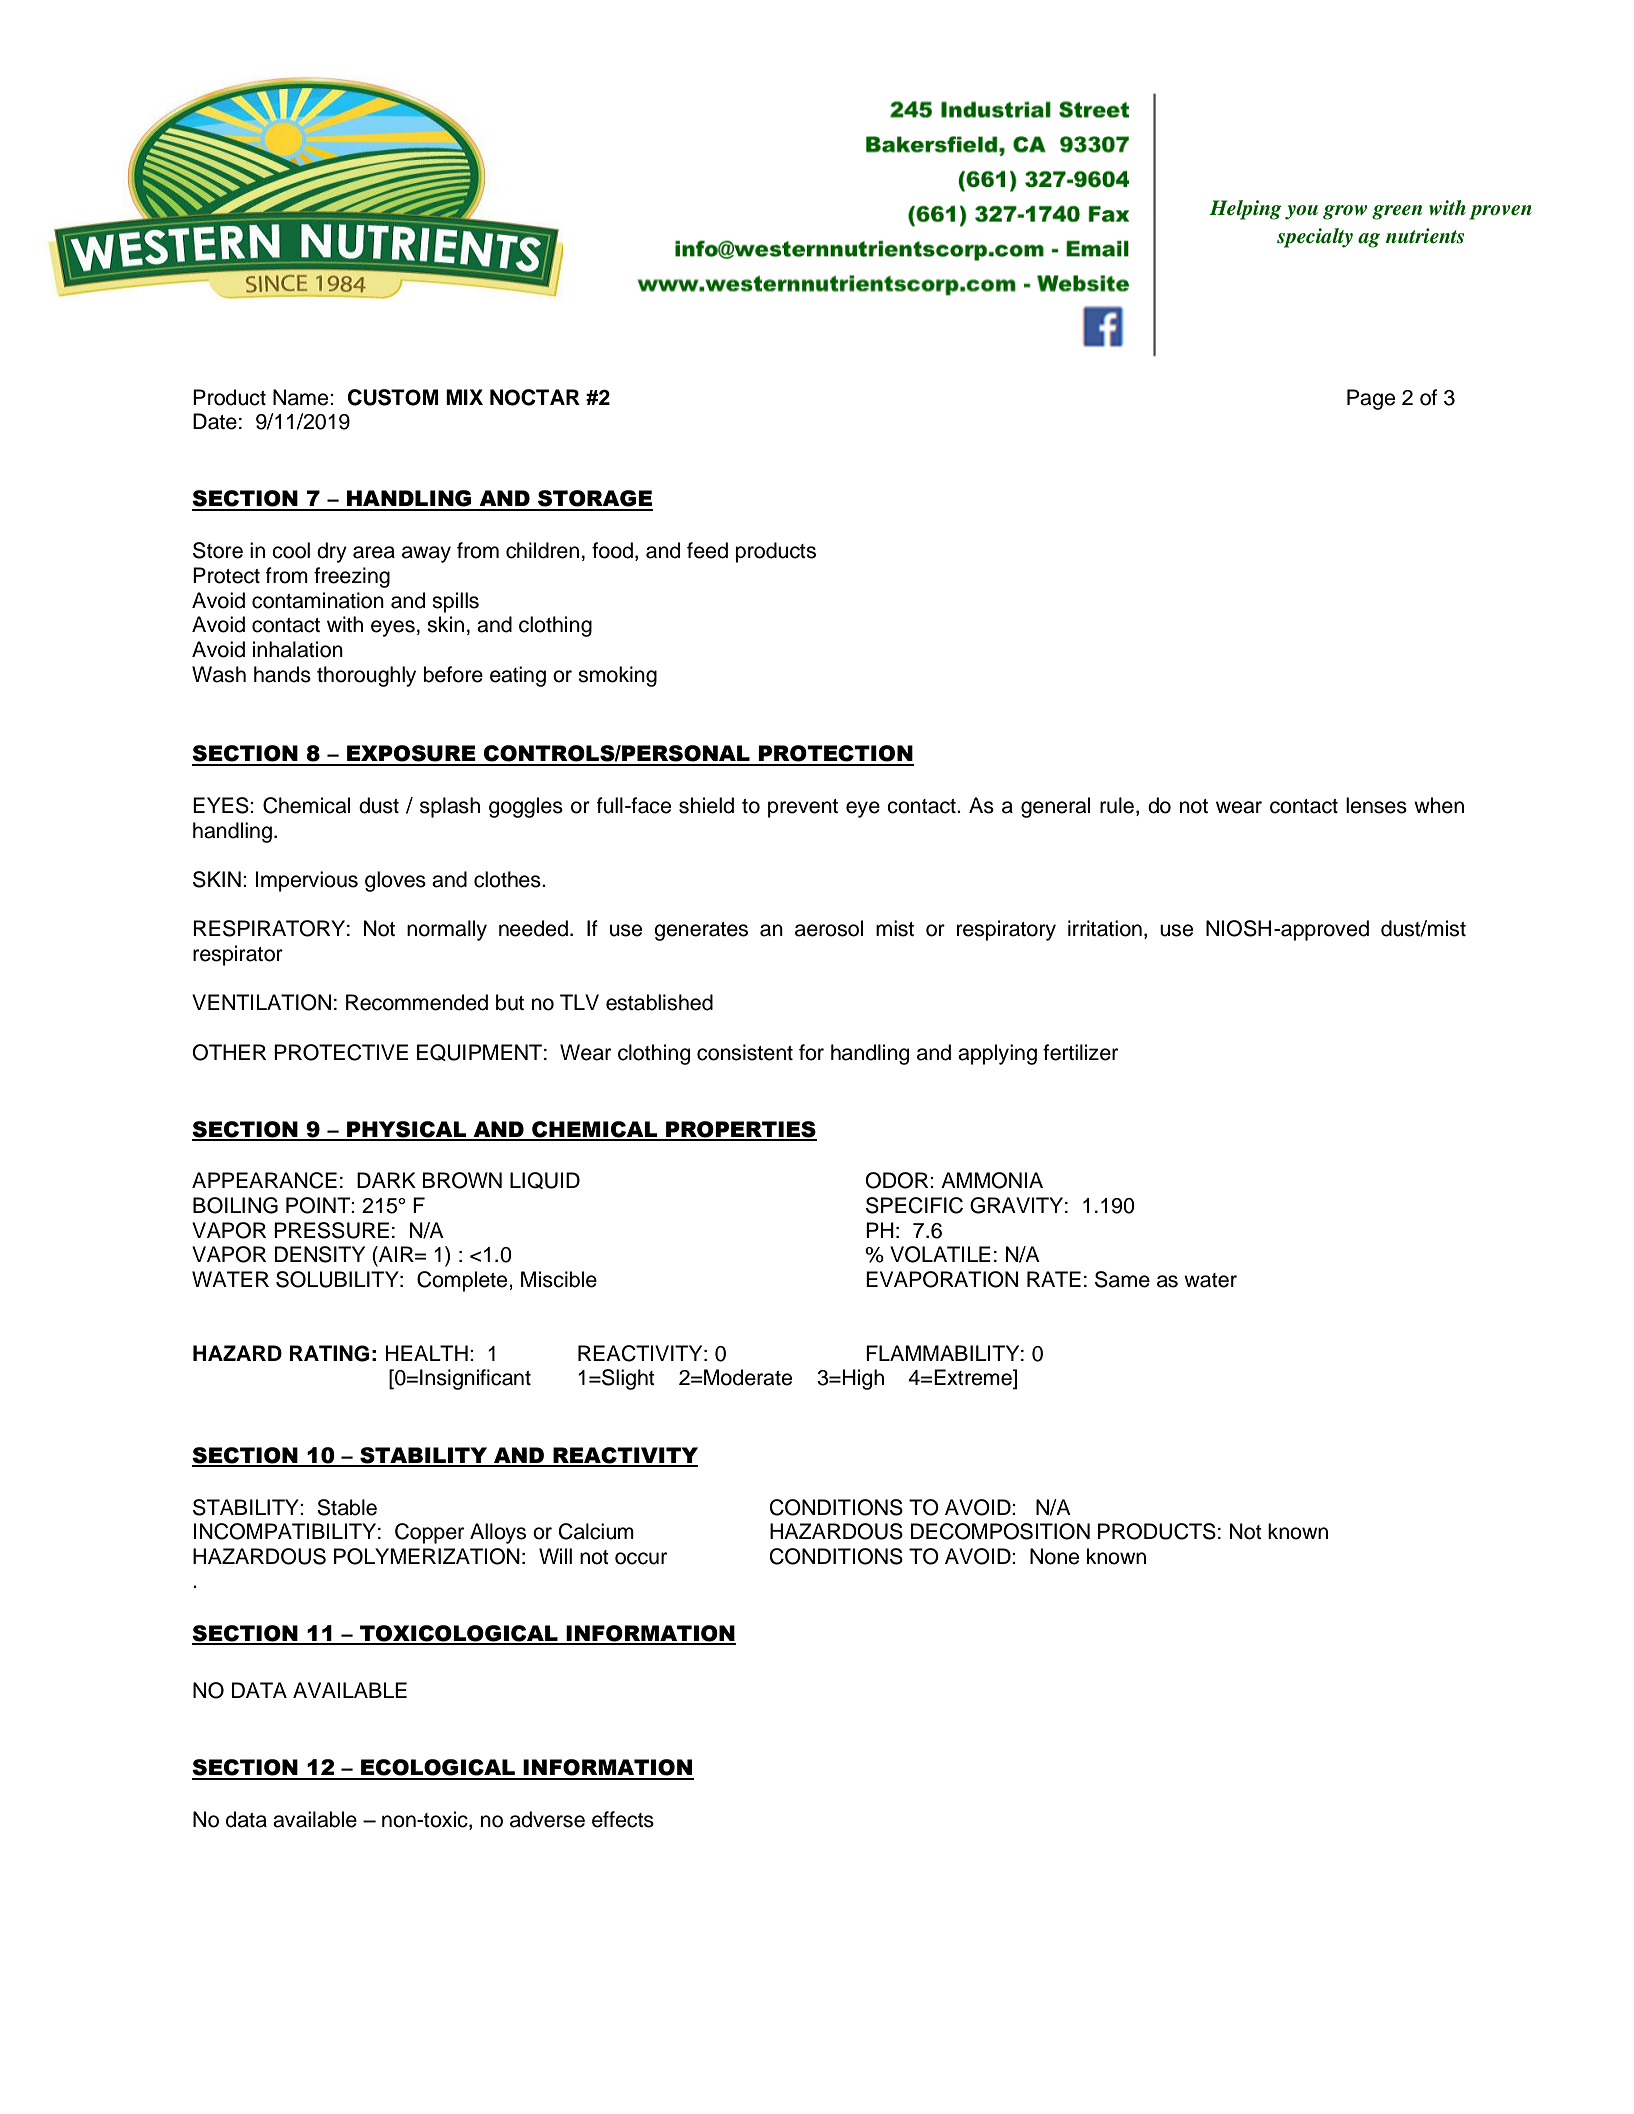 The width and height of the image is (1634, 2114). I want to click on specialty, so click(1315, 238).
